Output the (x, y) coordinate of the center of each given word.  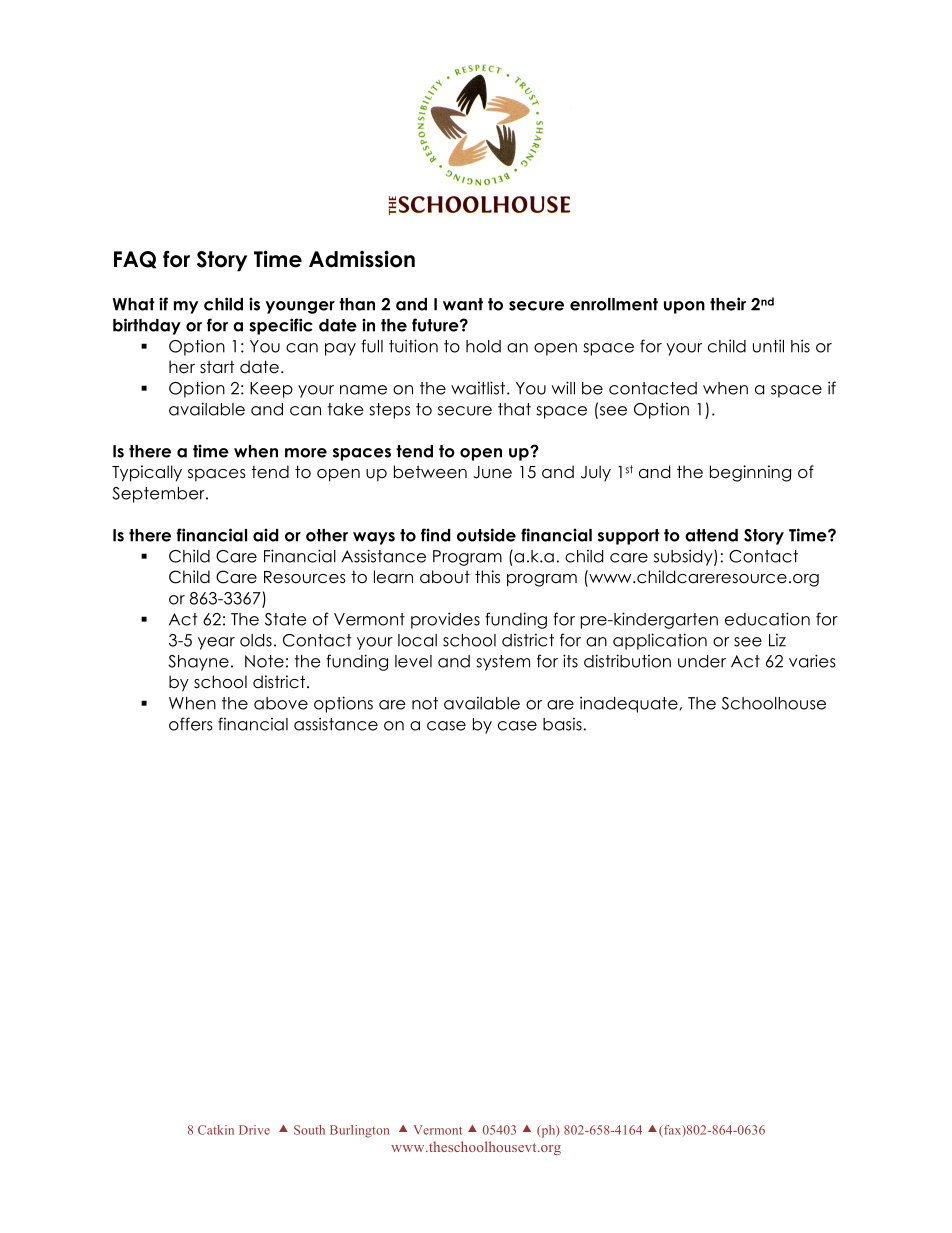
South (309, 1130)
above (281, 703)
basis (562, 724)
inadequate (629, 704)
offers (191, 724)
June (492, 472)
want (463, 304)
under (702, 661)
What (134, 304)
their (728, 304)
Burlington (359, 1131)
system (503, 663)
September (159, 495)
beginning (750, 473)
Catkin (216, 1130)
